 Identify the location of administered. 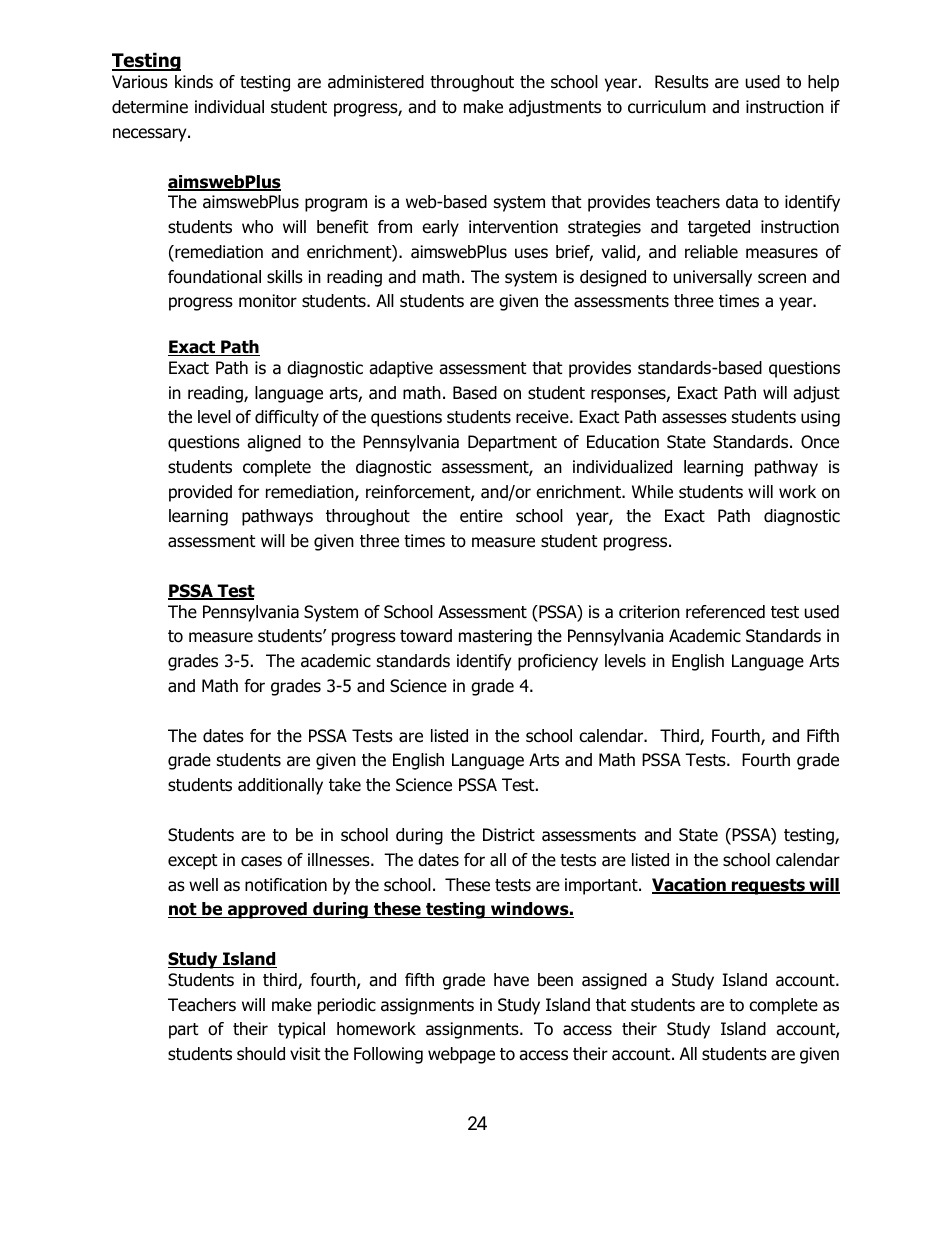
(376, 82).
